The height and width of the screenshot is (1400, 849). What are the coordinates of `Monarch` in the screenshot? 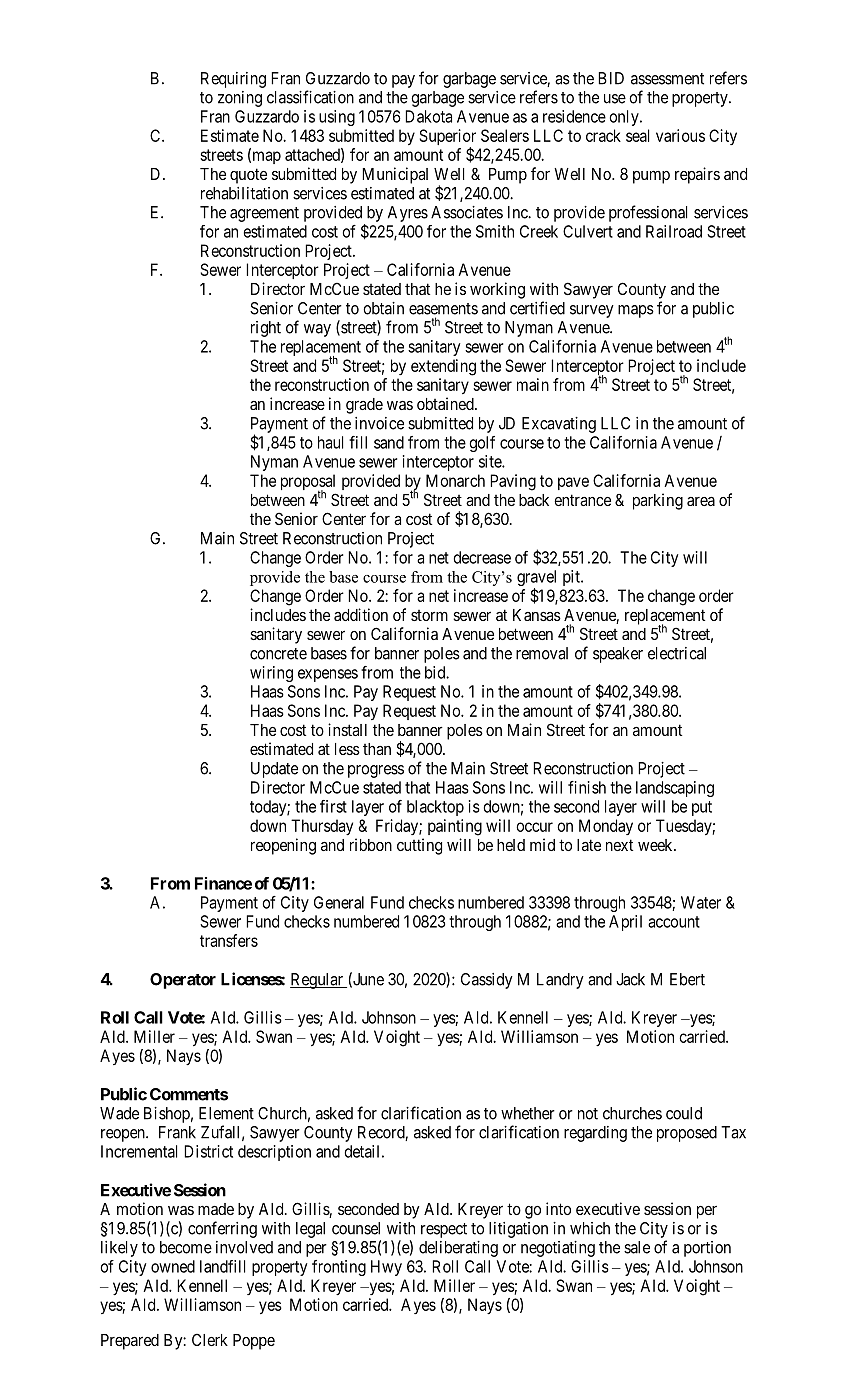 It's located at (455, 480).
